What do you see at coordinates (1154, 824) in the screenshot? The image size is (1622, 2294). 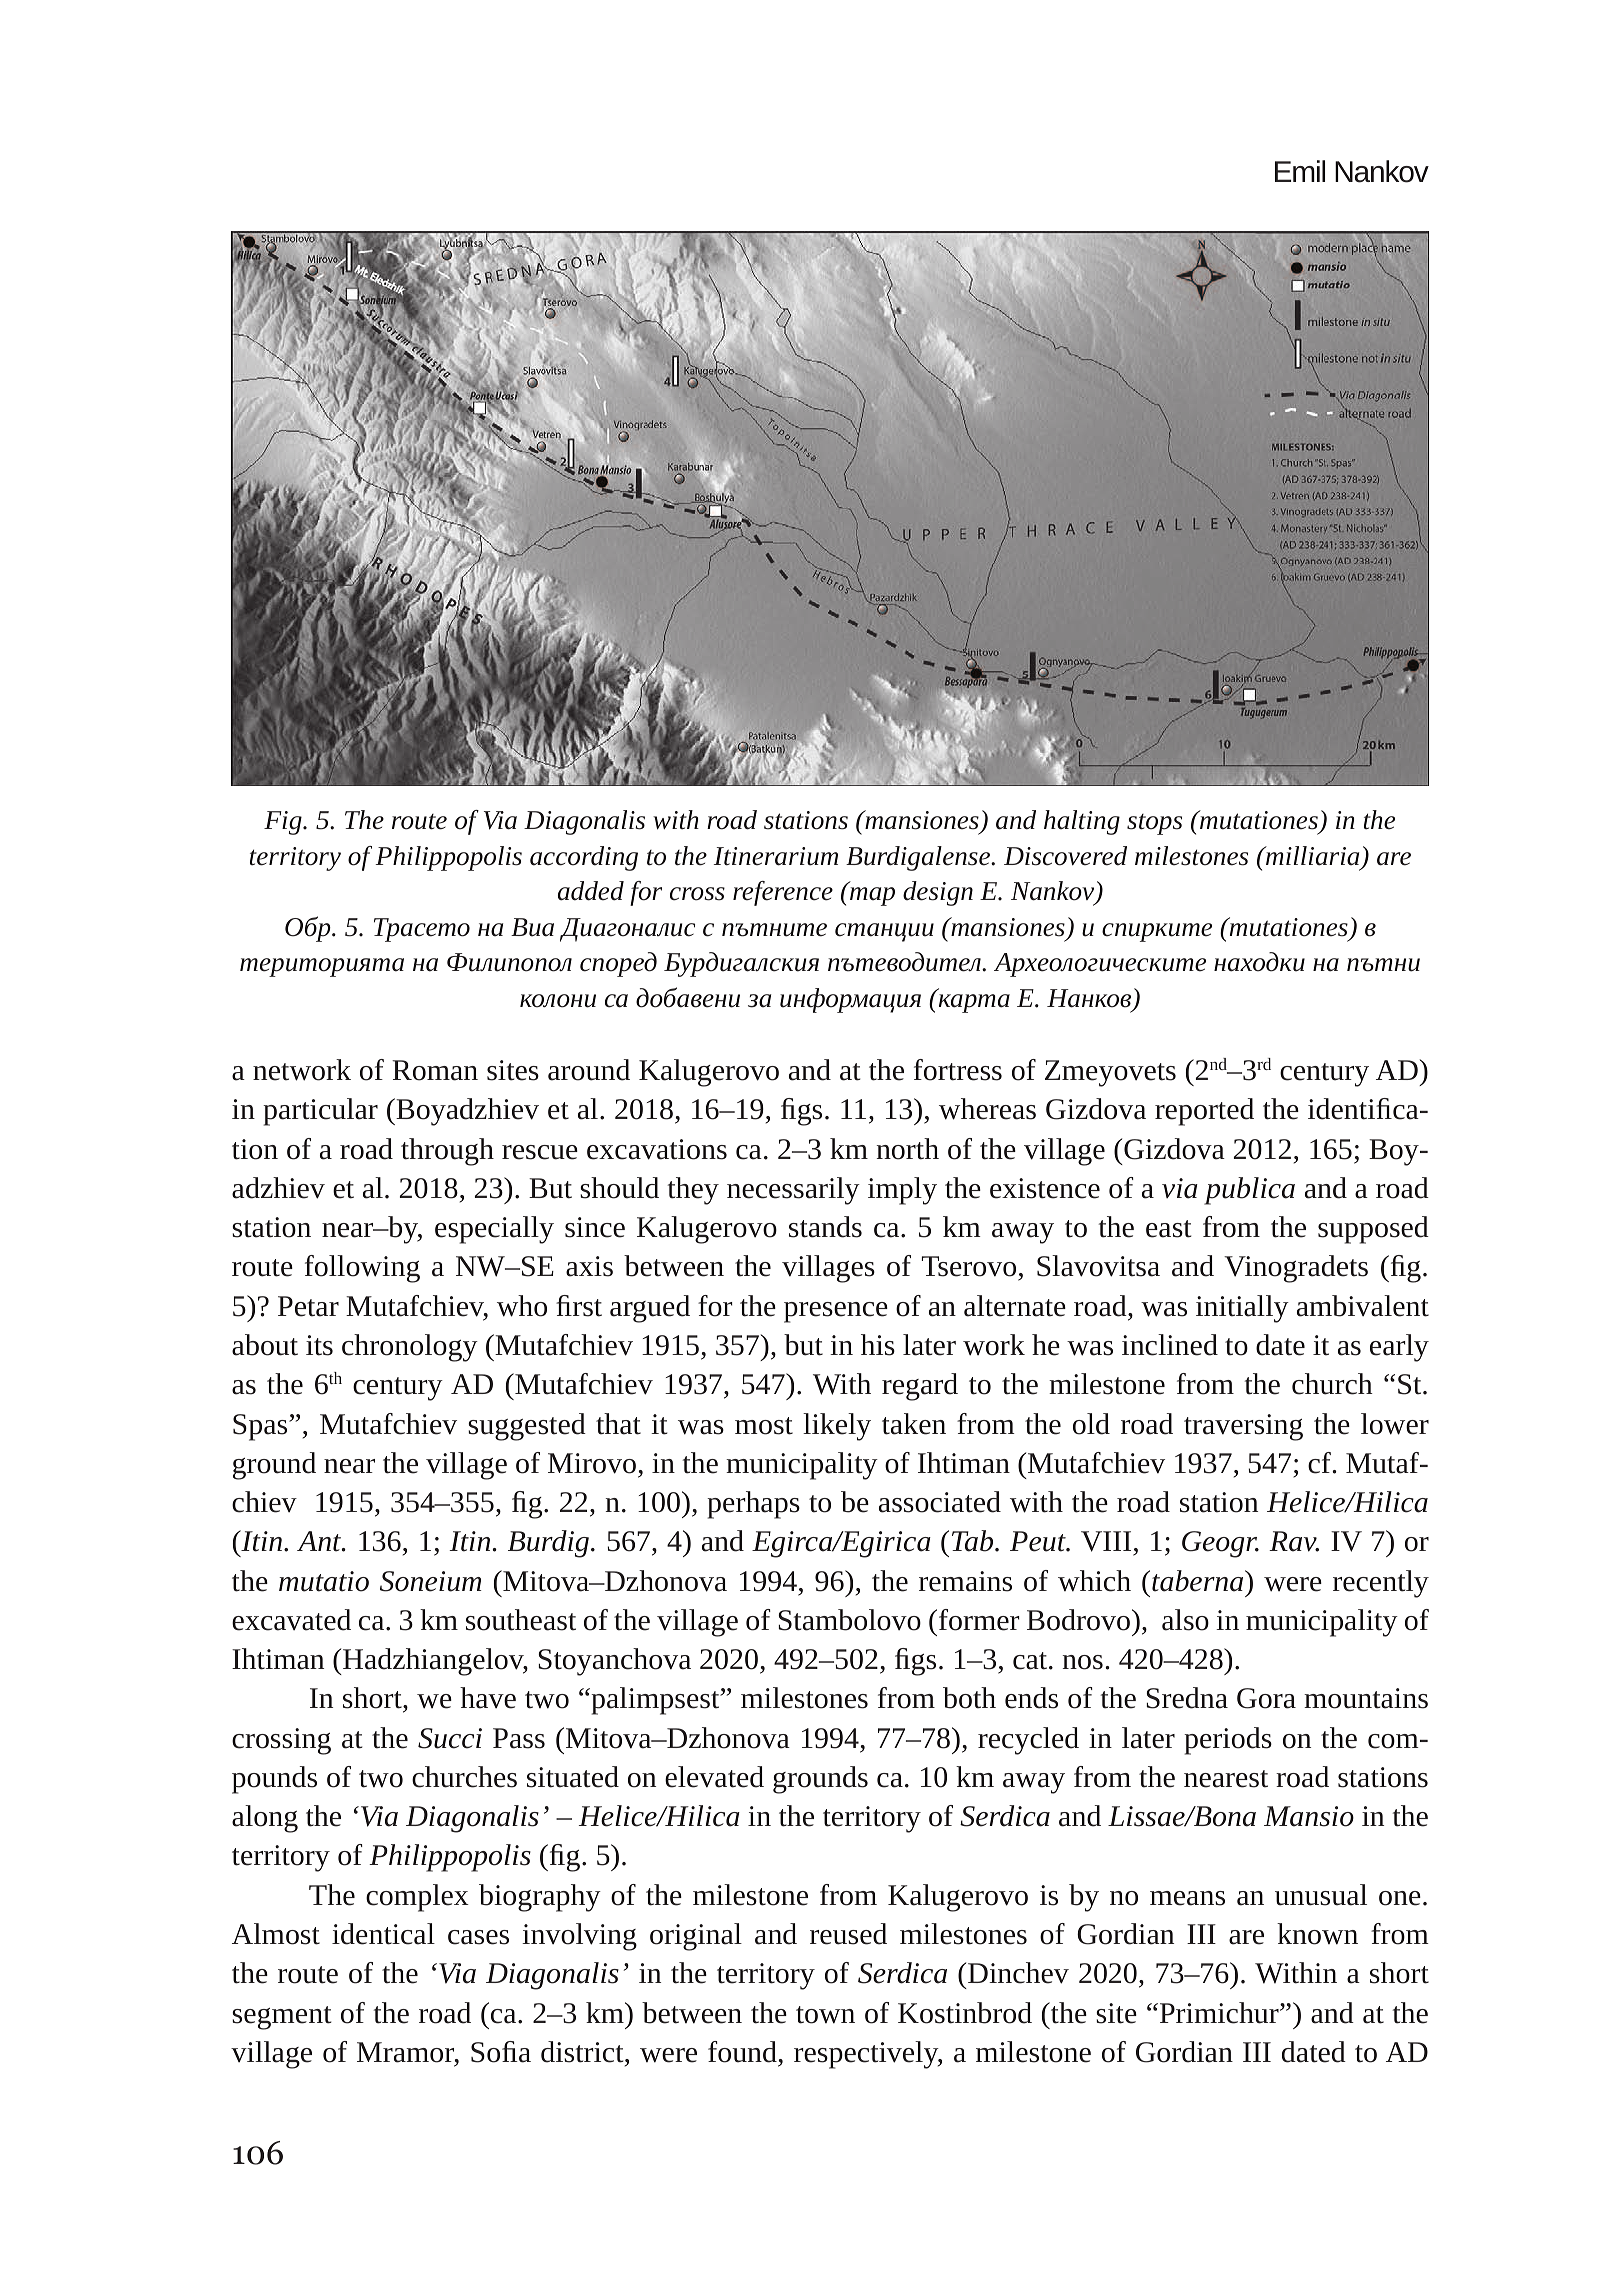 I see `stops` at bounding box center [1154, 824].
